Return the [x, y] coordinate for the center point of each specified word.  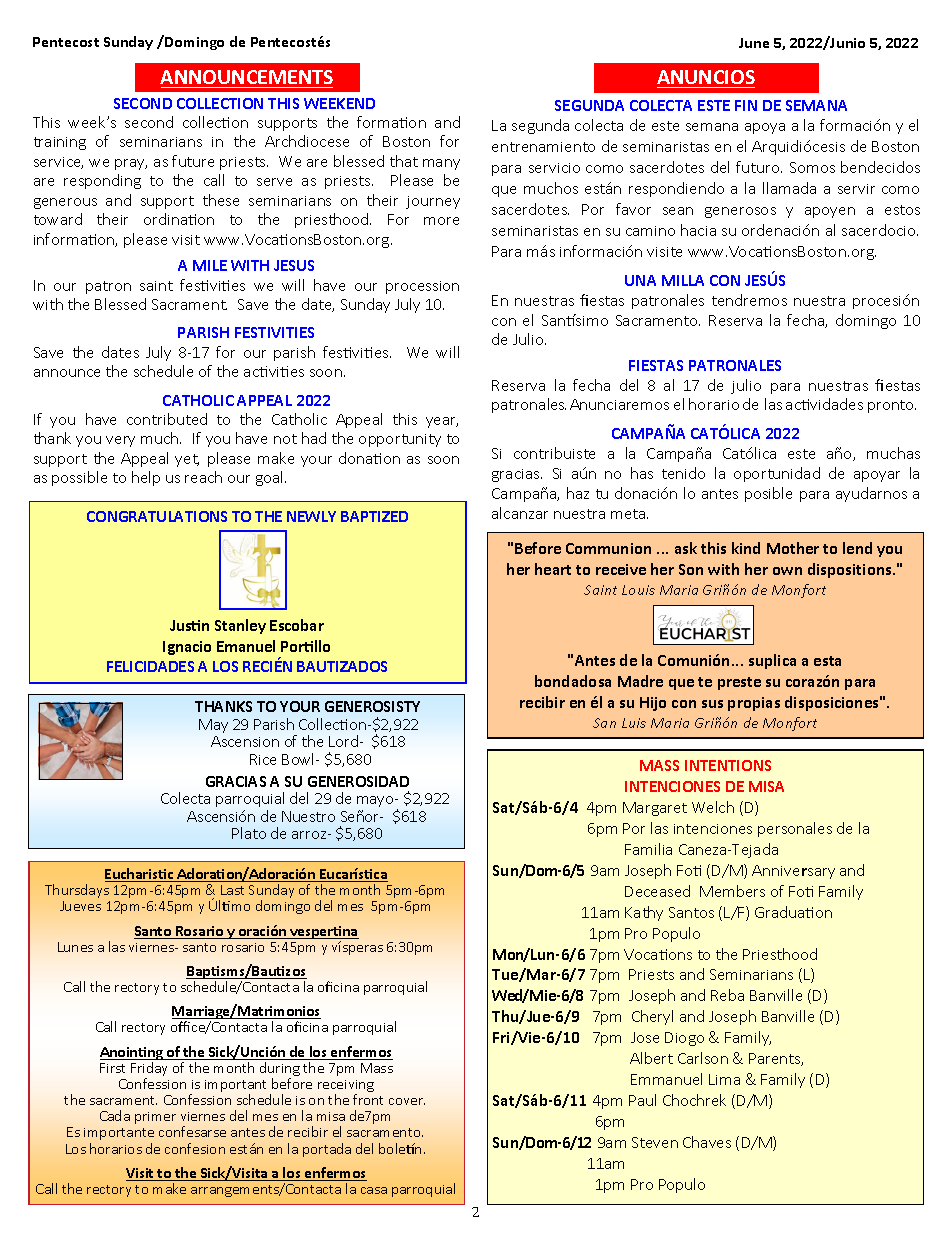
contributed [167, 419]
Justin [189, 625]
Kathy [644, 913]
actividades [824, 404]
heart [553, 569]
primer [155, 1118]
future [193, 161]
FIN [746, 105]
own [787, 571]
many [441, 164]
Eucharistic [140, 875]
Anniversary [793, 872]
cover [407, 1101]
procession [422, 287]
